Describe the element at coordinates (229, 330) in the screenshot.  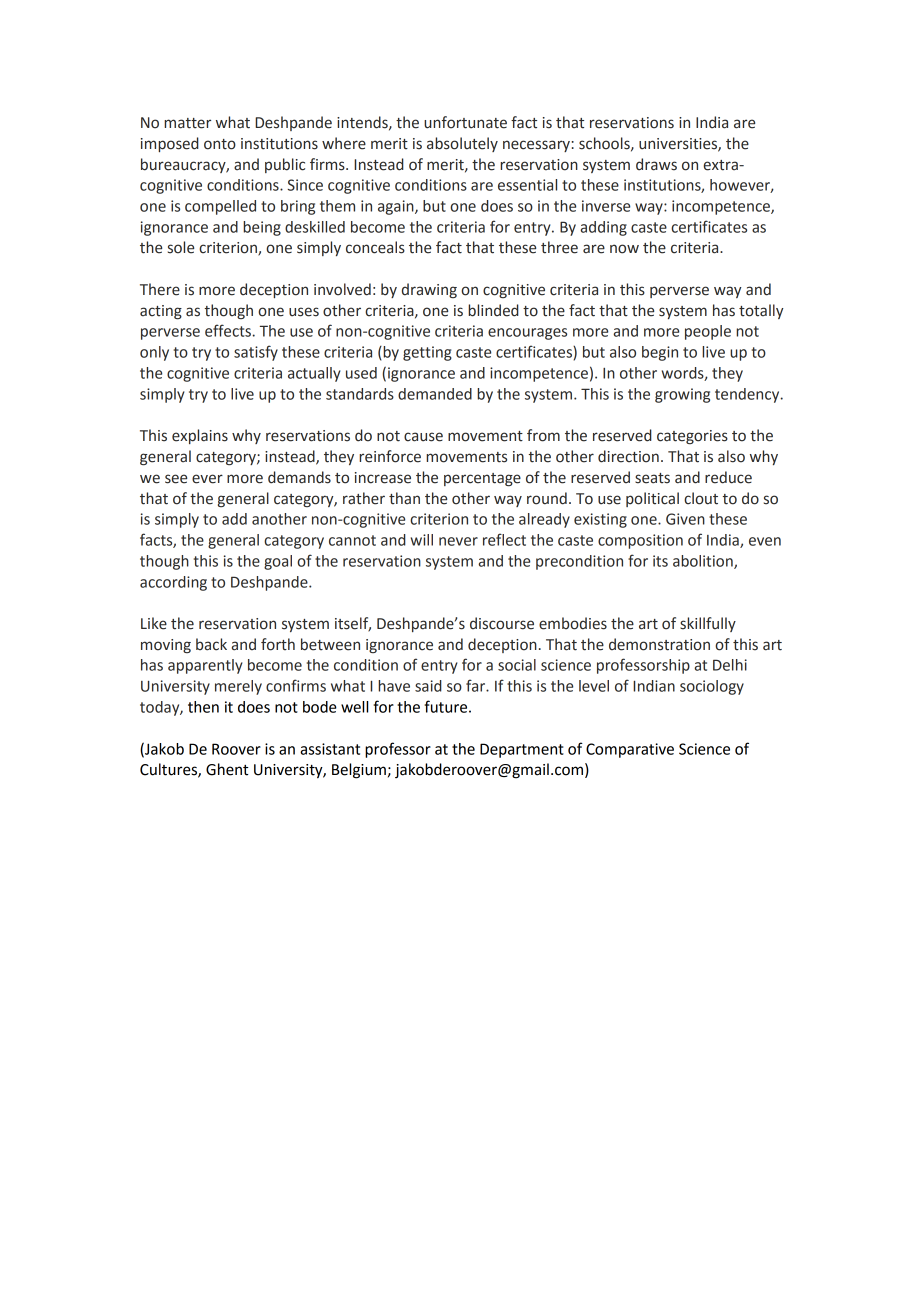
I see `effects` at that location.
